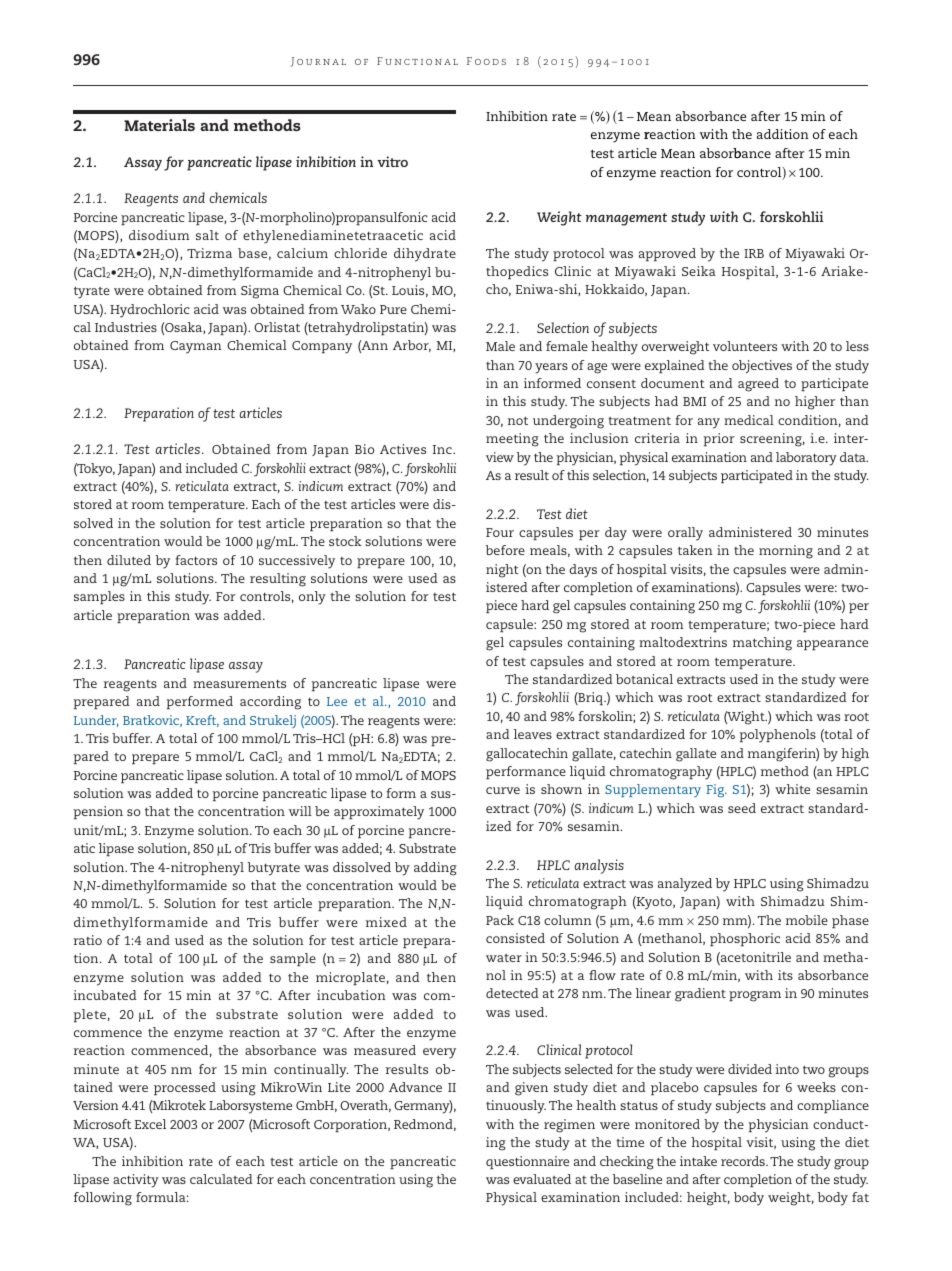 The width and height of the image is (952, 1271). Describe the element at coordinates (762, 644) in the image. I see `matching` at that location.
